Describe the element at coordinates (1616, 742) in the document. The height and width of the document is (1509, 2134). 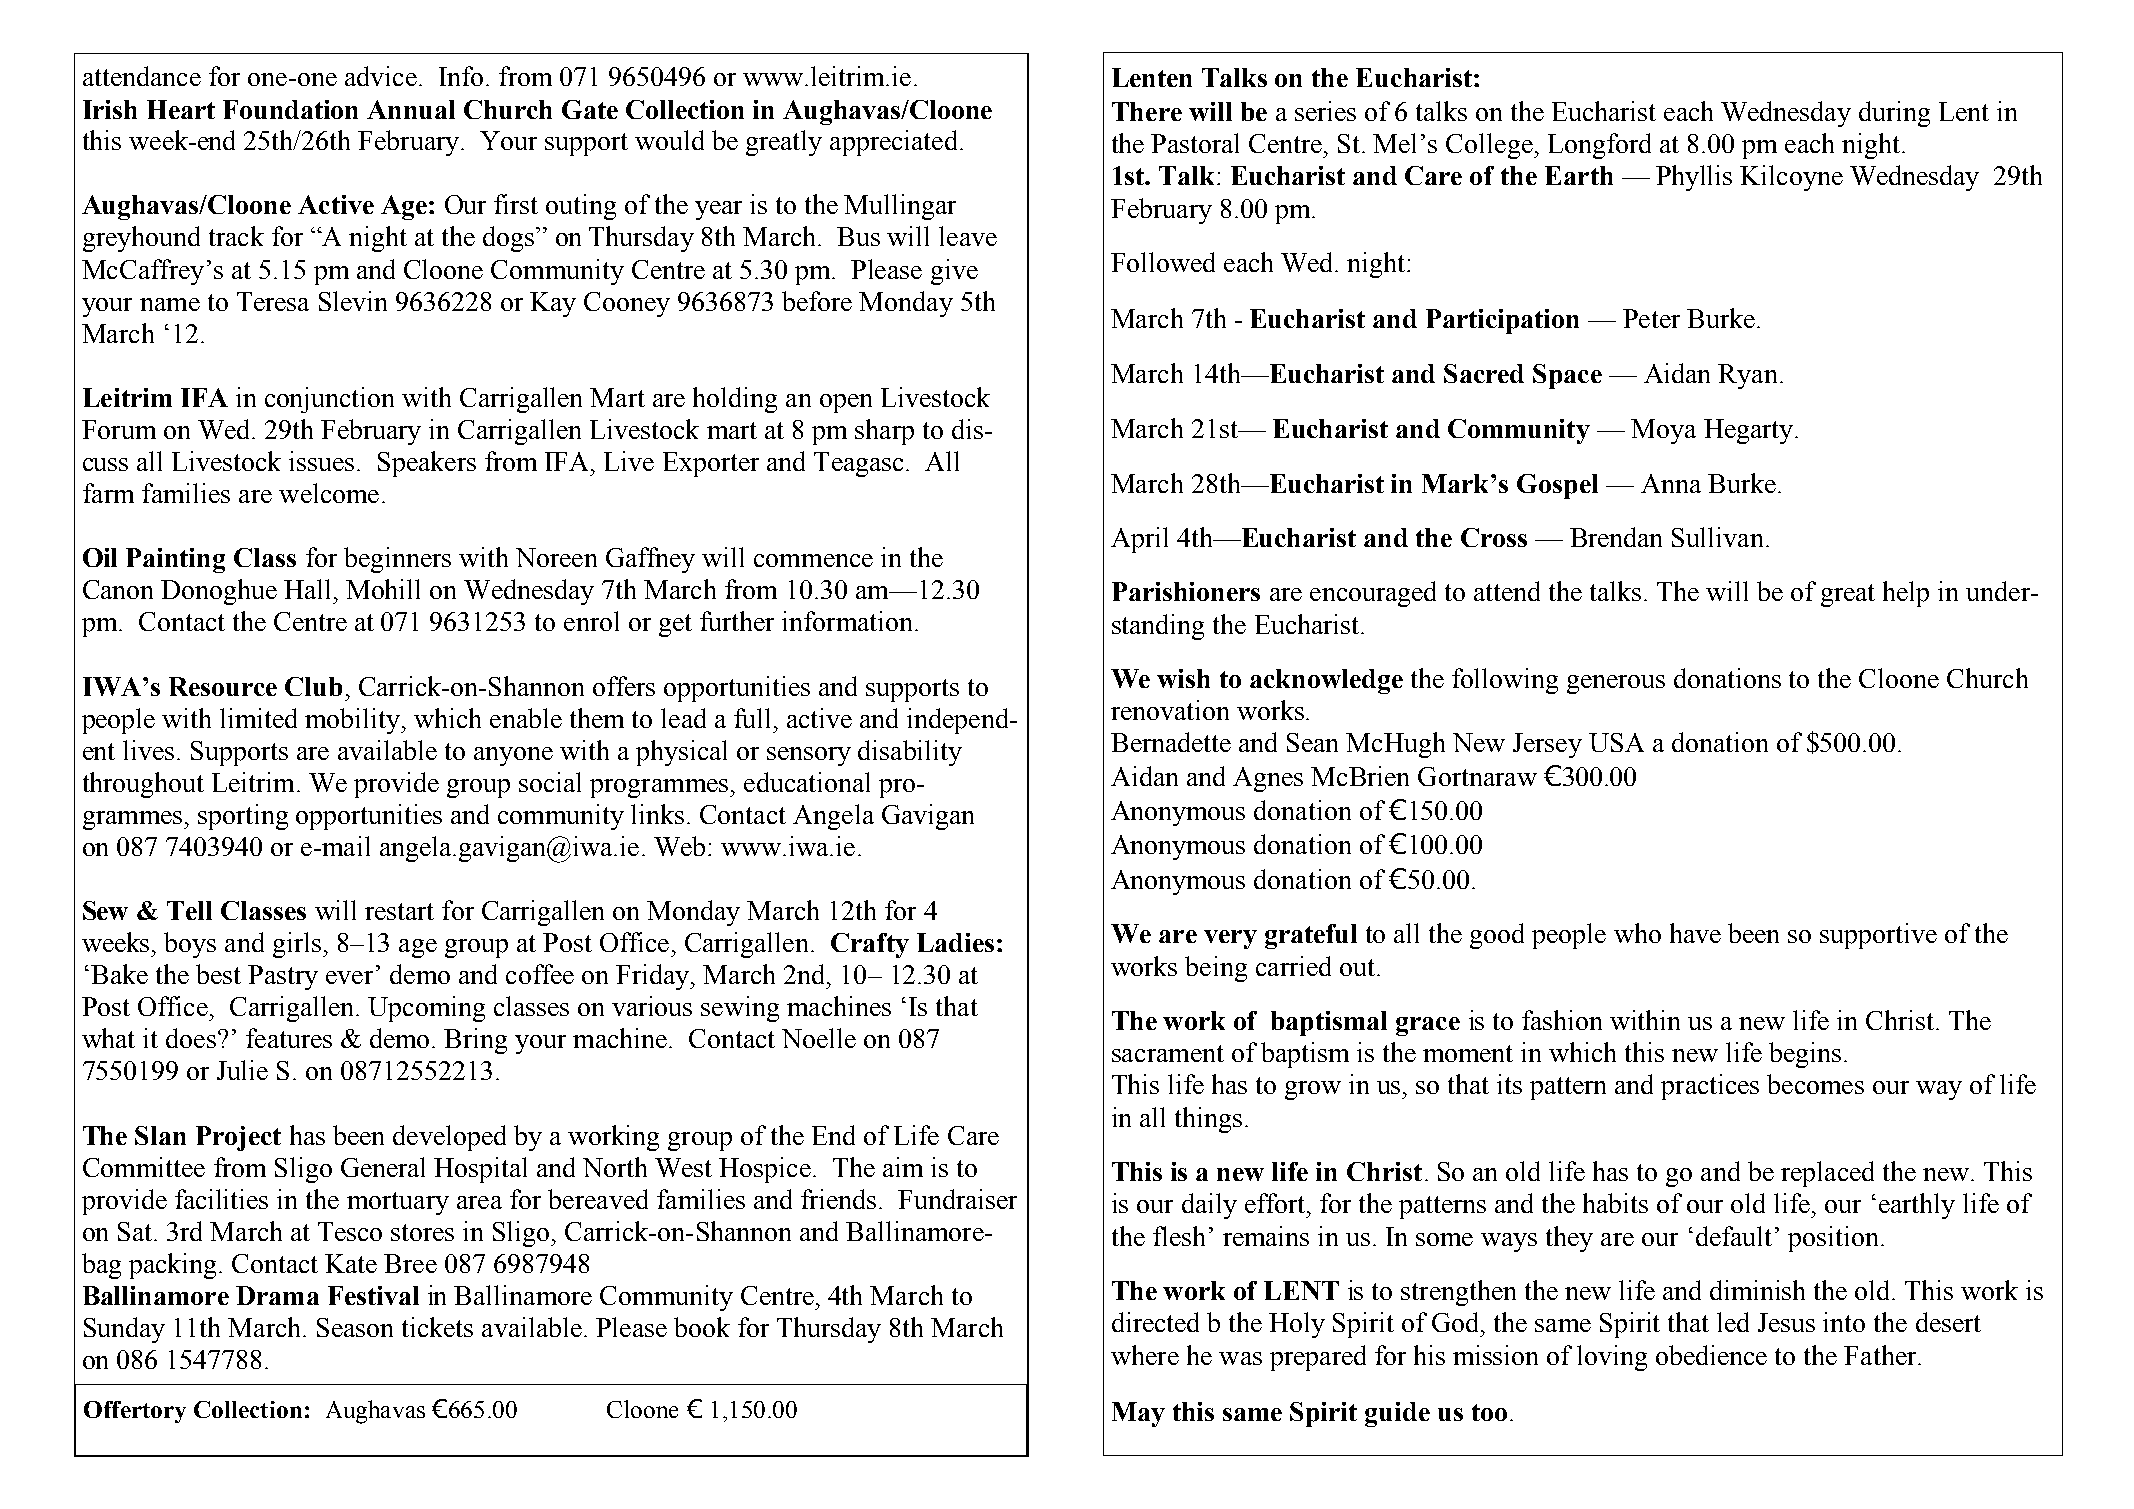
I see `USA` at that location.
